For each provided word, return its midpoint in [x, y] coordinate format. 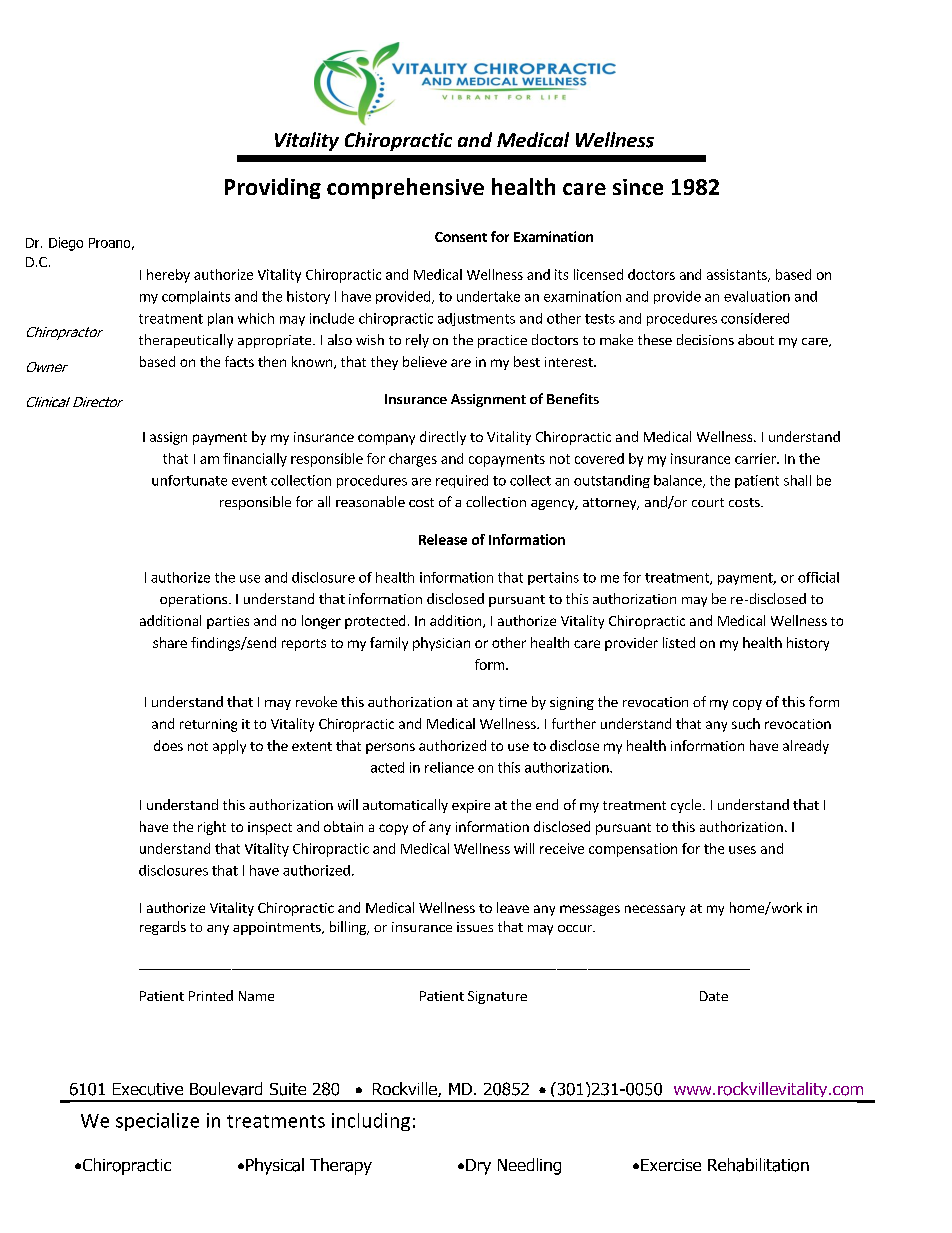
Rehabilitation [758, 1165]
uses [742, 850]
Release [443, 539]
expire [471, 806]
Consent [461, 237]
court [708, 502]
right [212, 828]
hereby [168, 276]
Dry [478, 1167]
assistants [738, 275]
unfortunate [189, 480]
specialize [157, 1122]
